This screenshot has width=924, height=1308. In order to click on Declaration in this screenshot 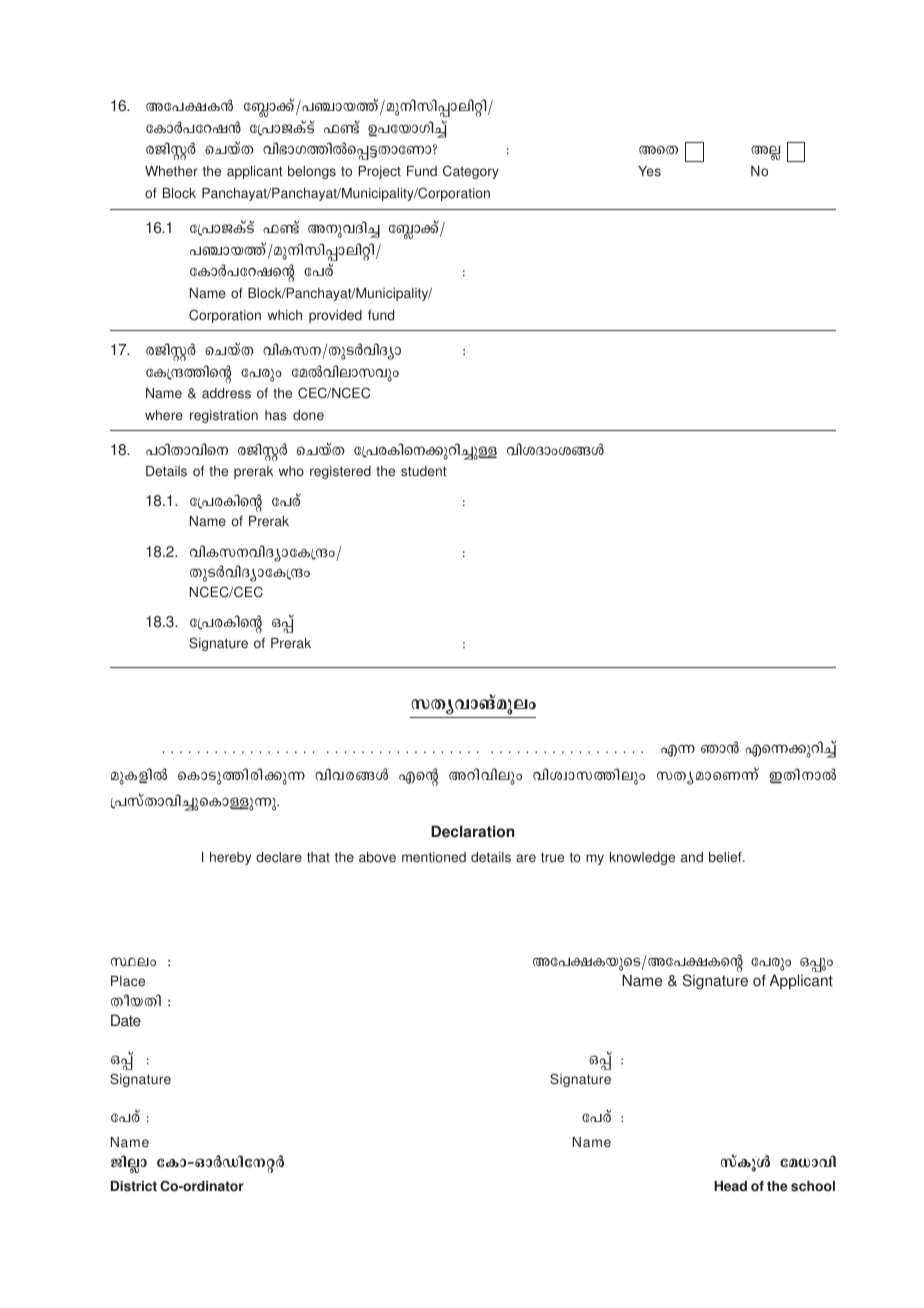, I will do `click(473, 831)`.
